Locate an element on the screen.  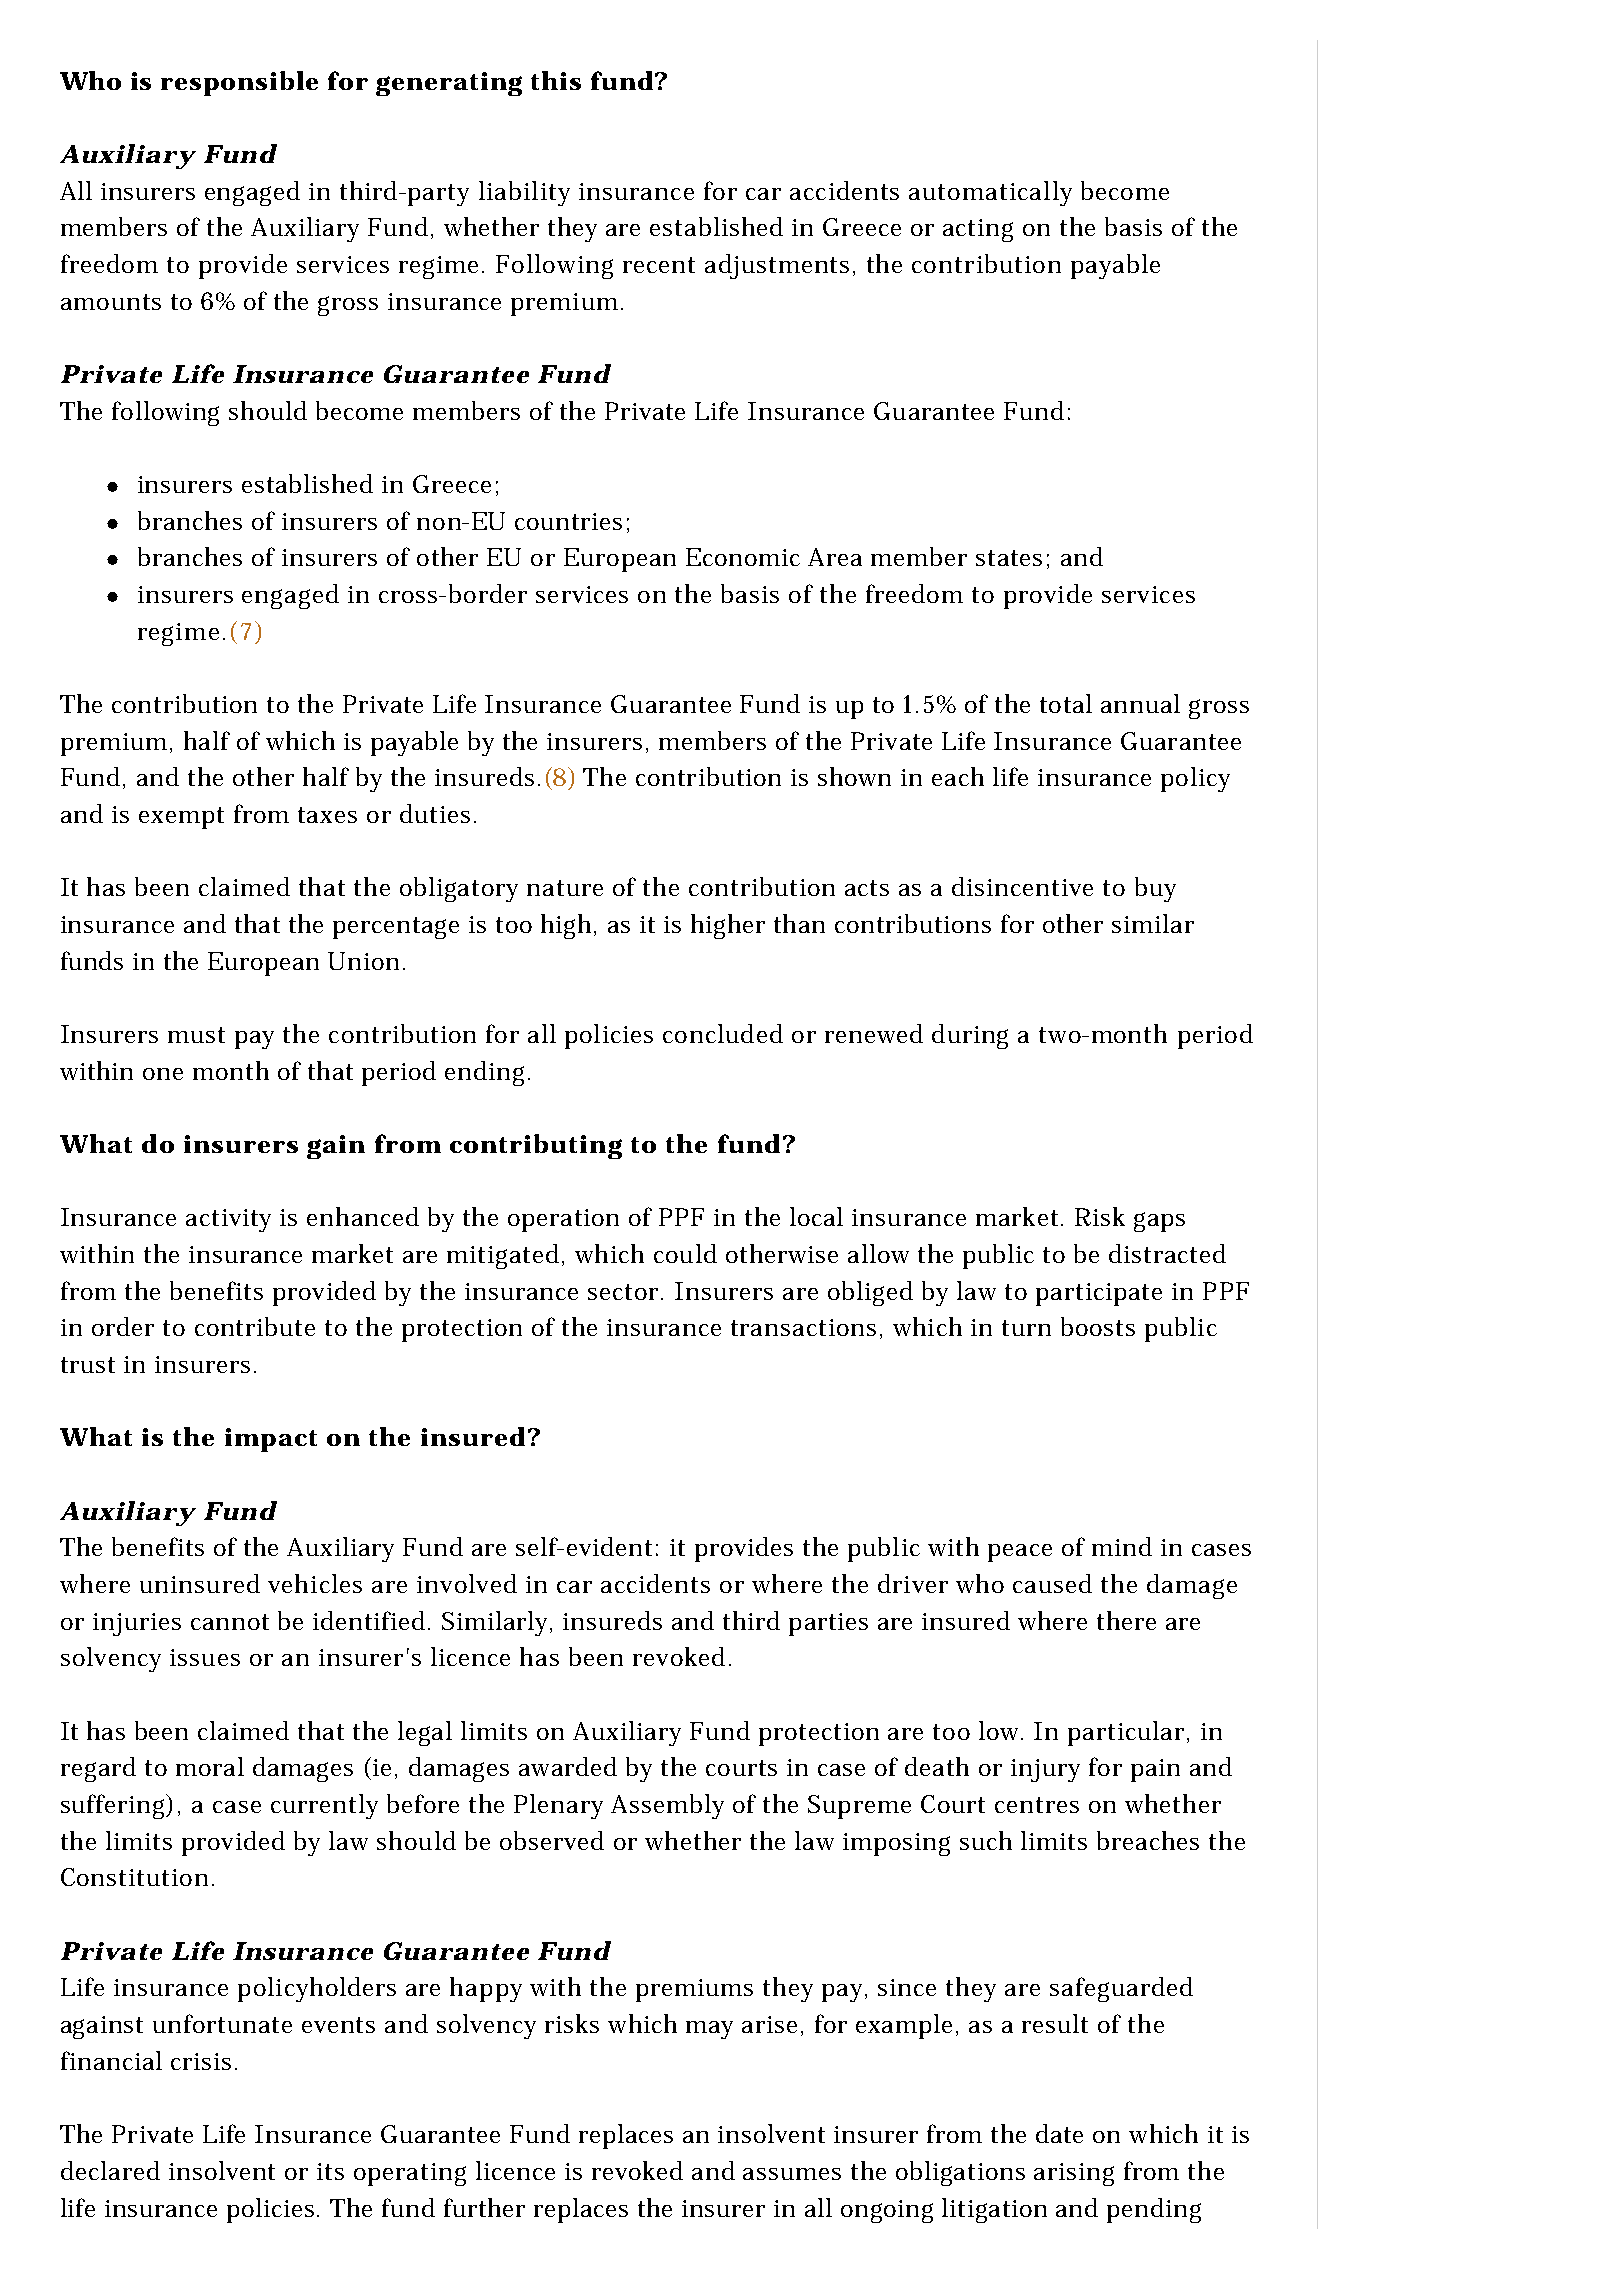
this is located at coordinates (556, 80).
